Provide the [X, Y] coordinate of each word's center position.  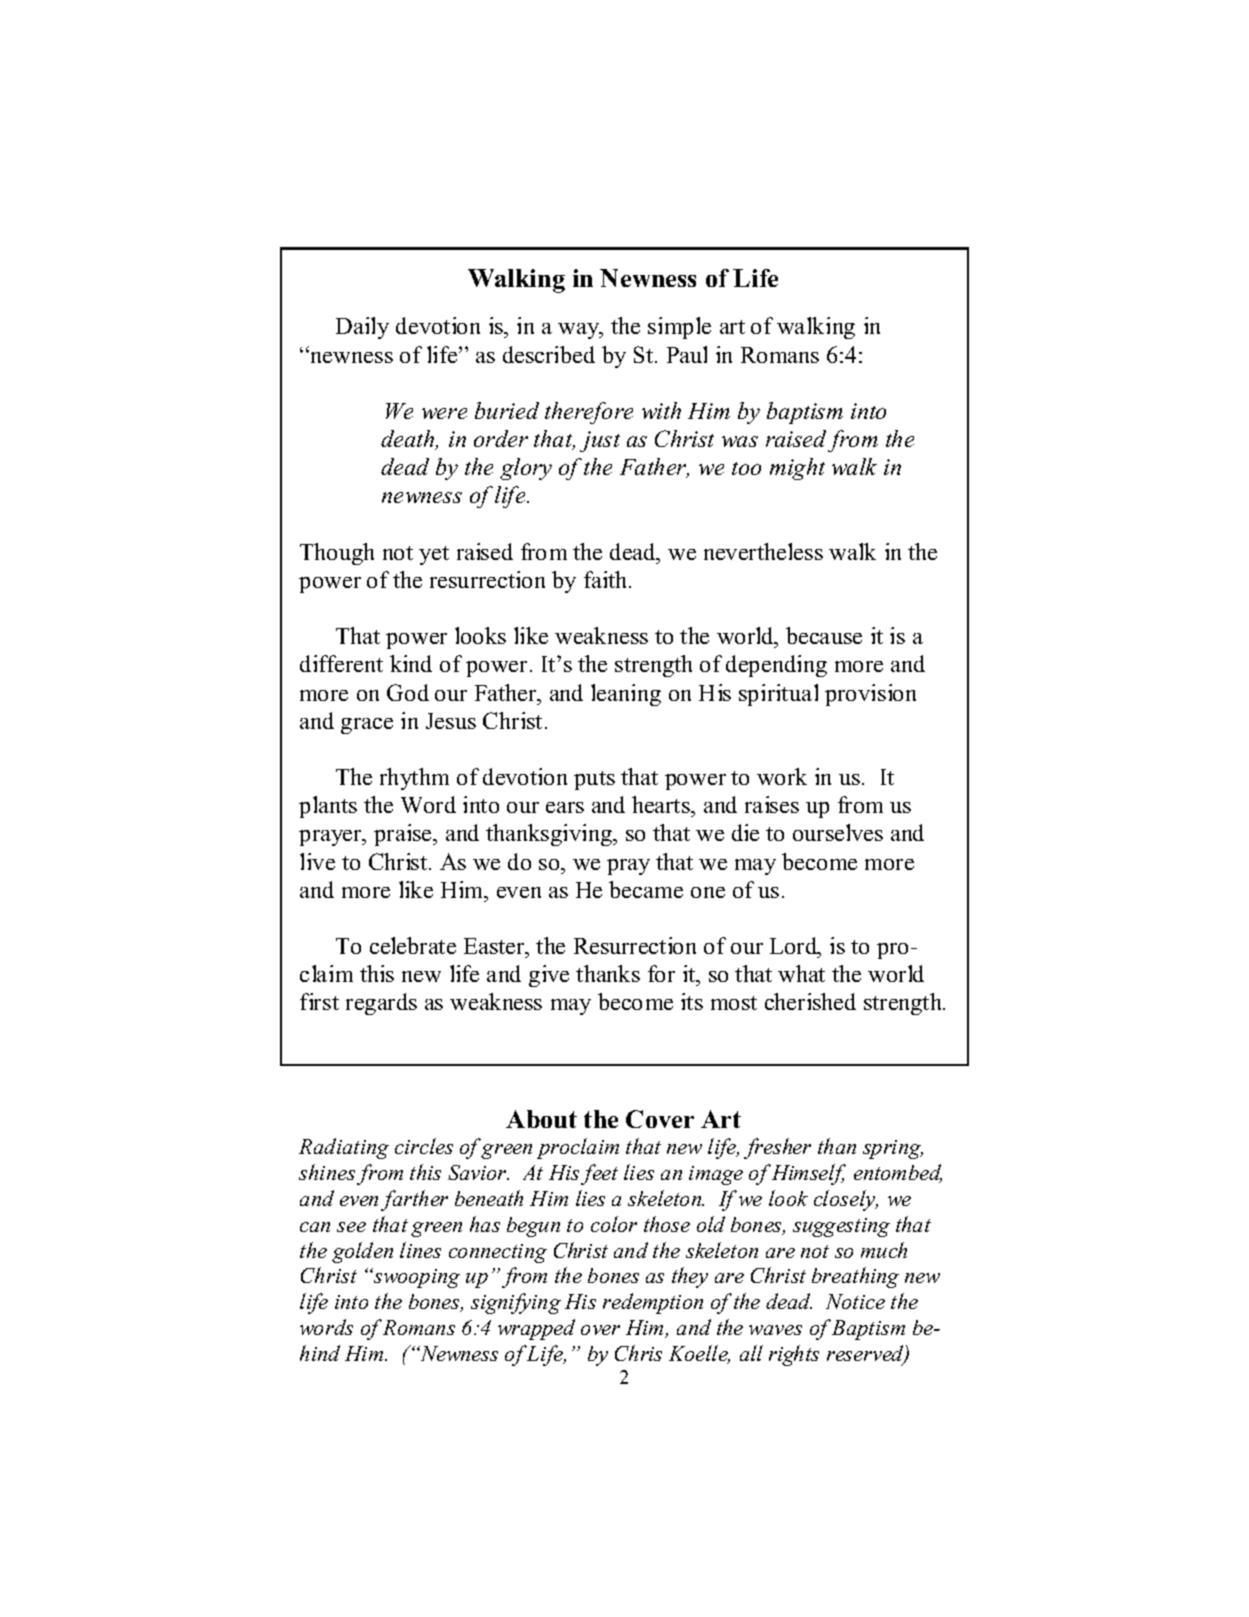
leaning [626, 695]
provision [870, 695]
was [740, 441]
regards [381, 1004]
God [408, 692]
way [580, 331]
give [549, 976]
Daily [362, 328]
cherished [810, 1001]
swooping [416, 1278]
